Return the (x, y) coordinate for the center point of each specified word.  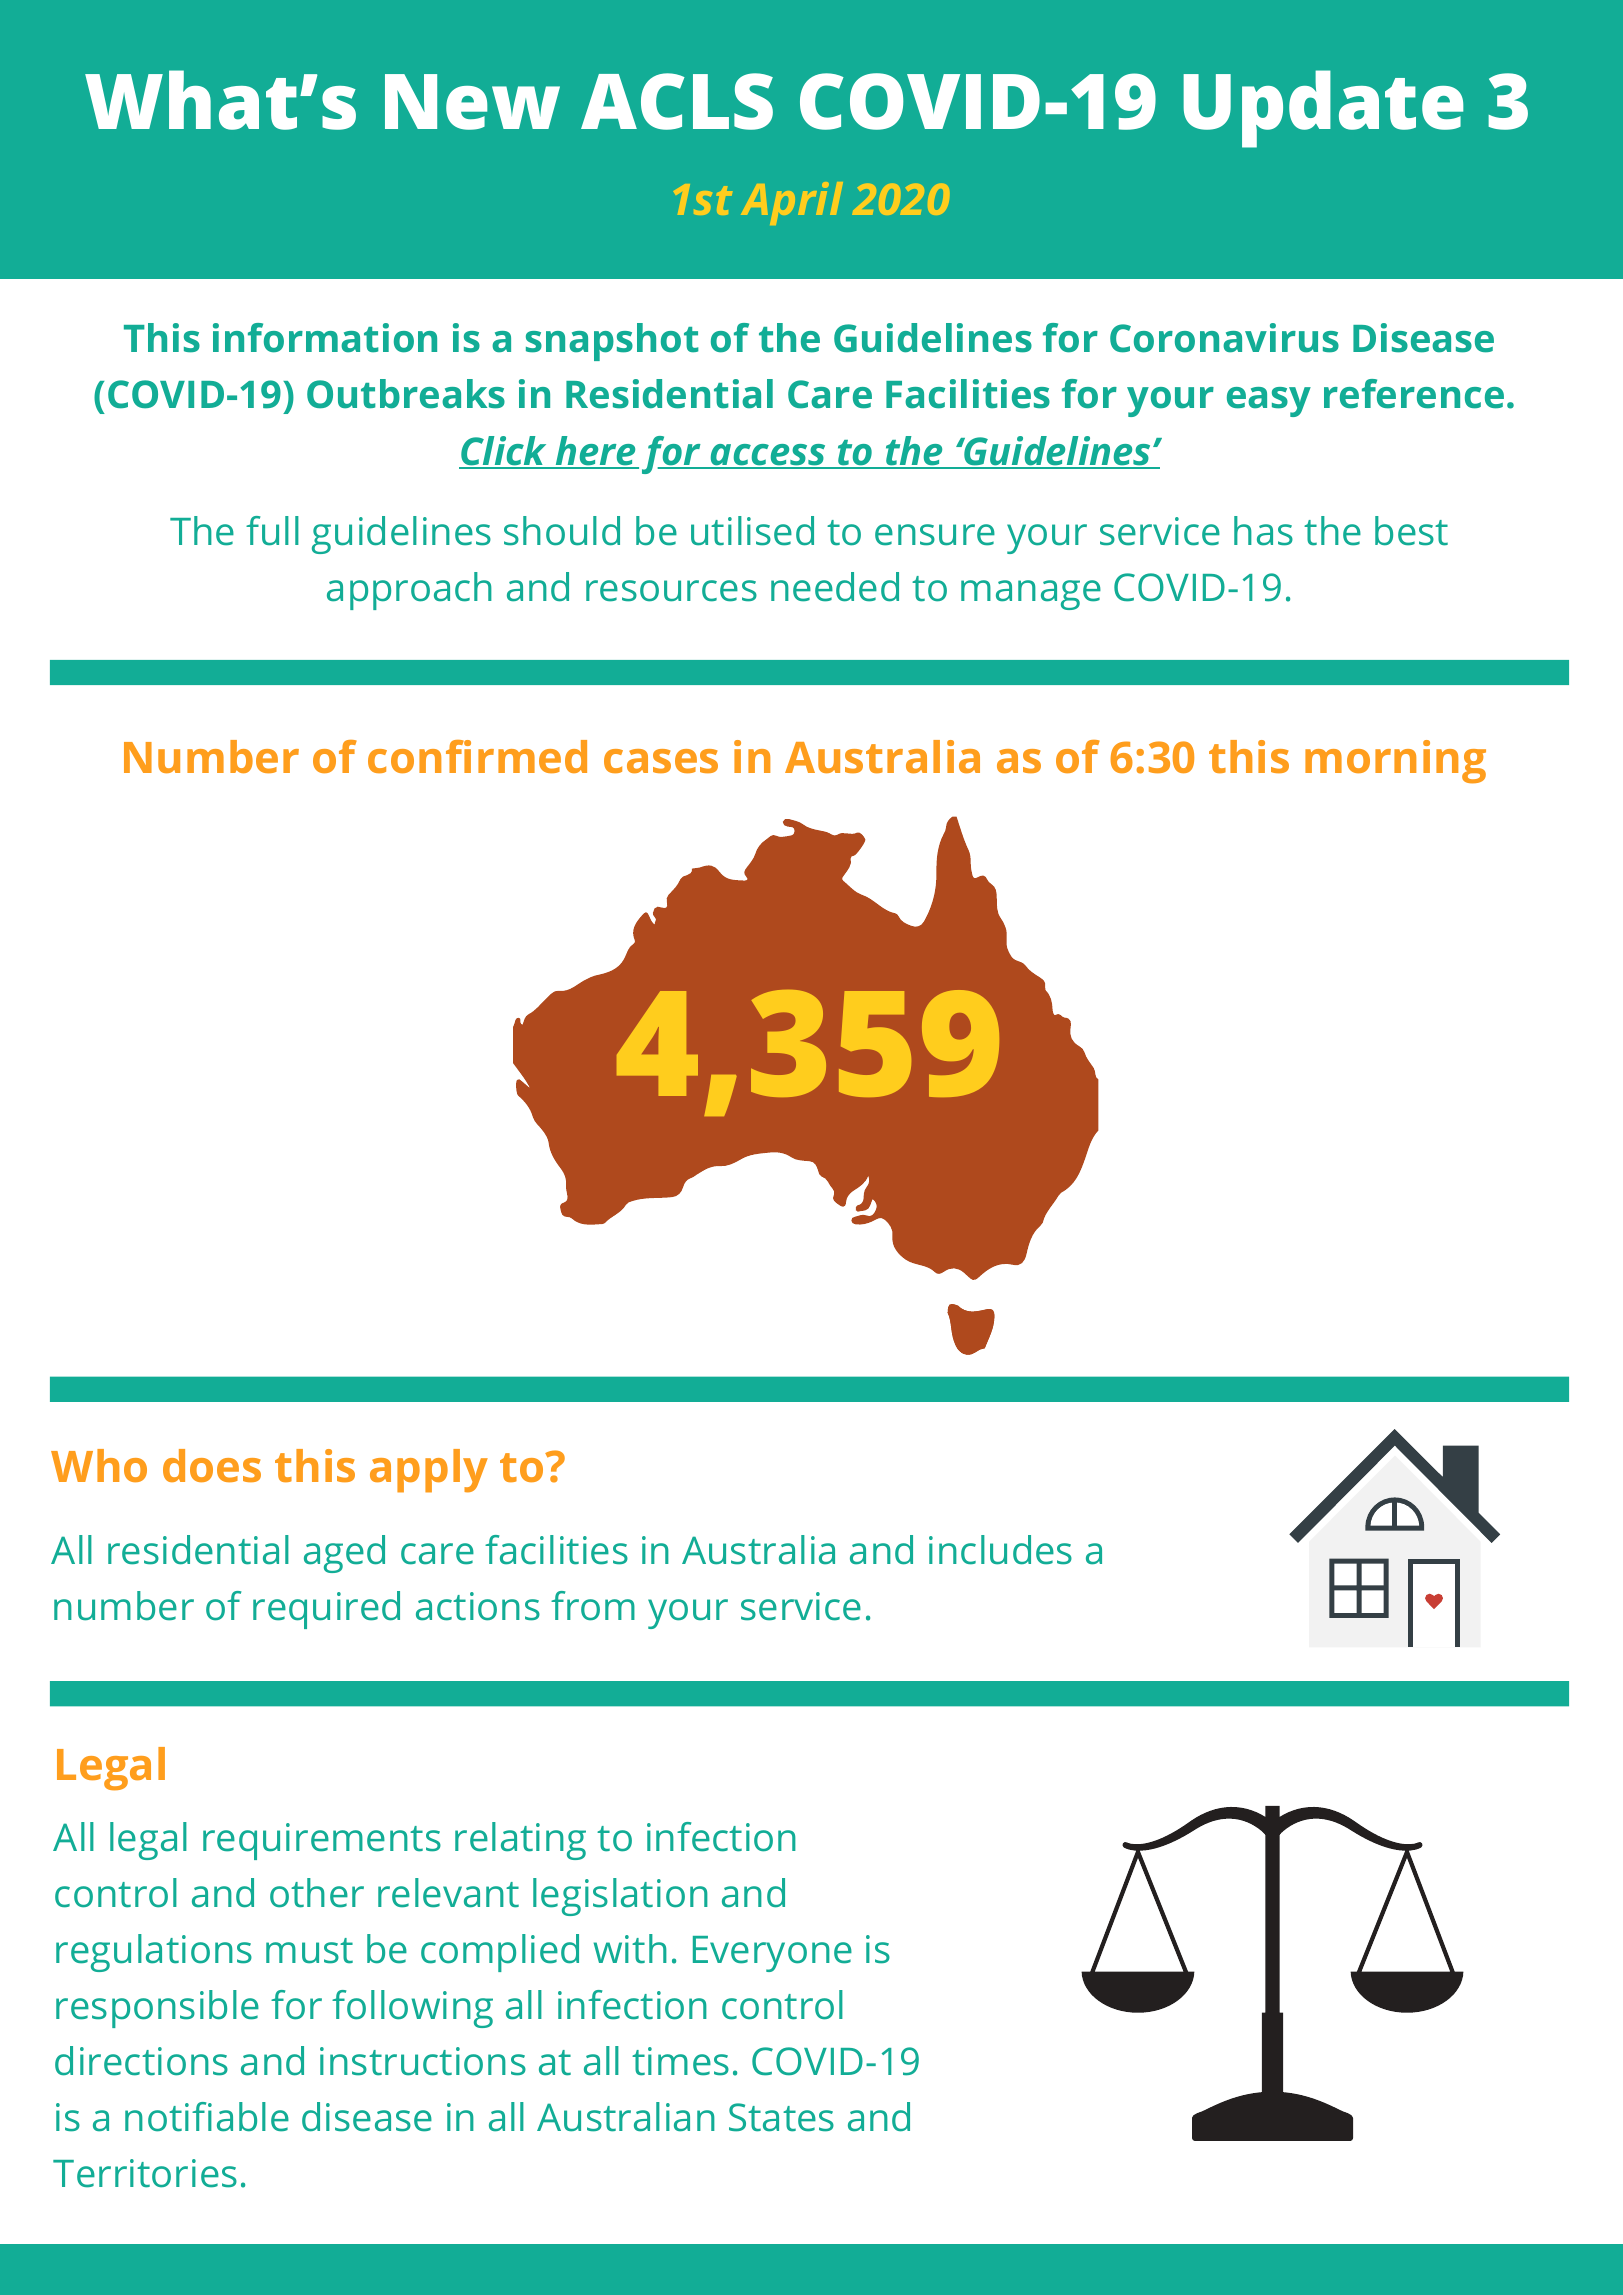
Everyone (772, 1954)
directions (141, 2061)
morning (1395, 762)
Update (1323, 109)
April (792, 203)
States (781, 2117)
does (212, 1465)
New (472, 102)
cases (661, 761)
